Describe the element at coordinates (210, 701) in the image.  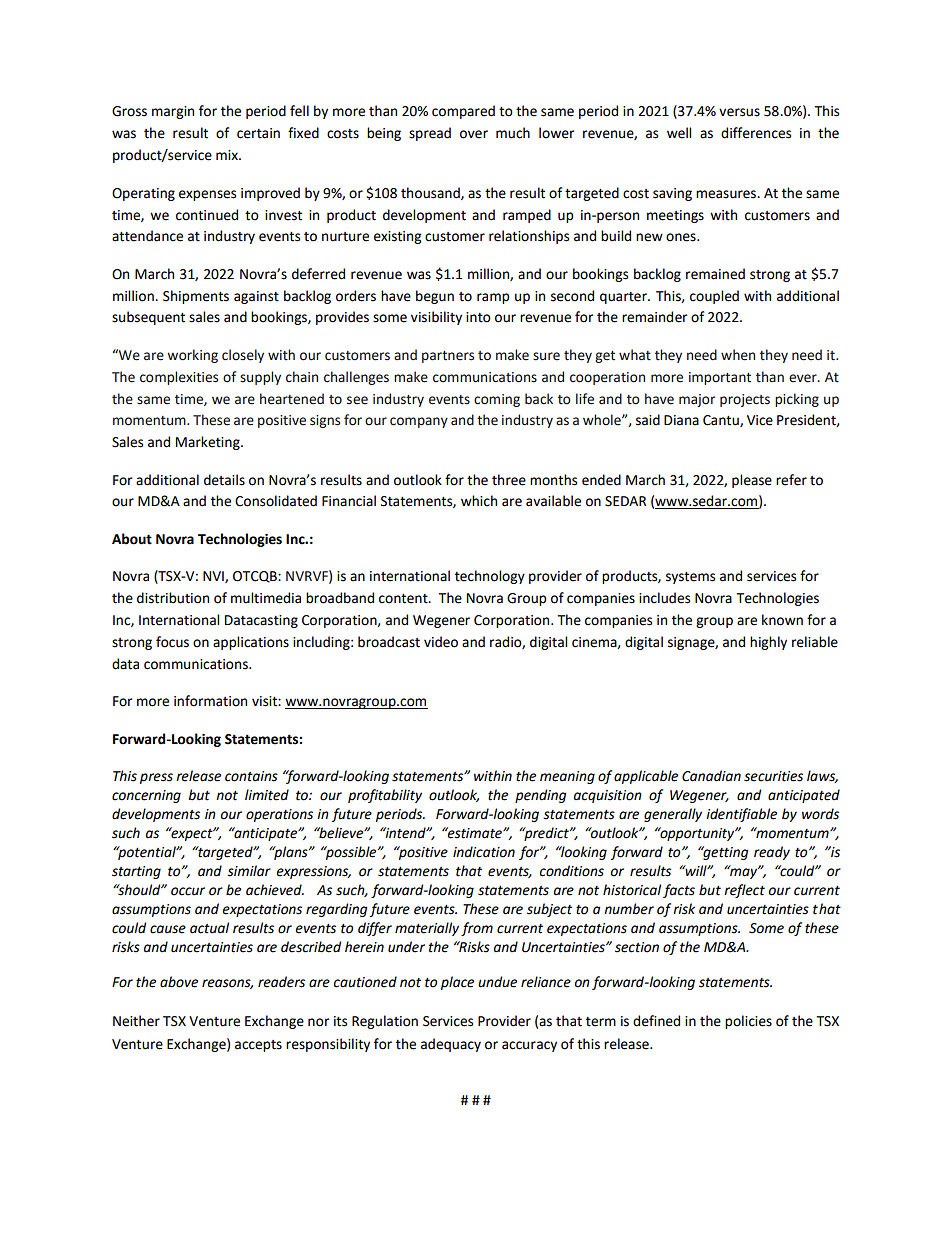
I see `information` at that location.
